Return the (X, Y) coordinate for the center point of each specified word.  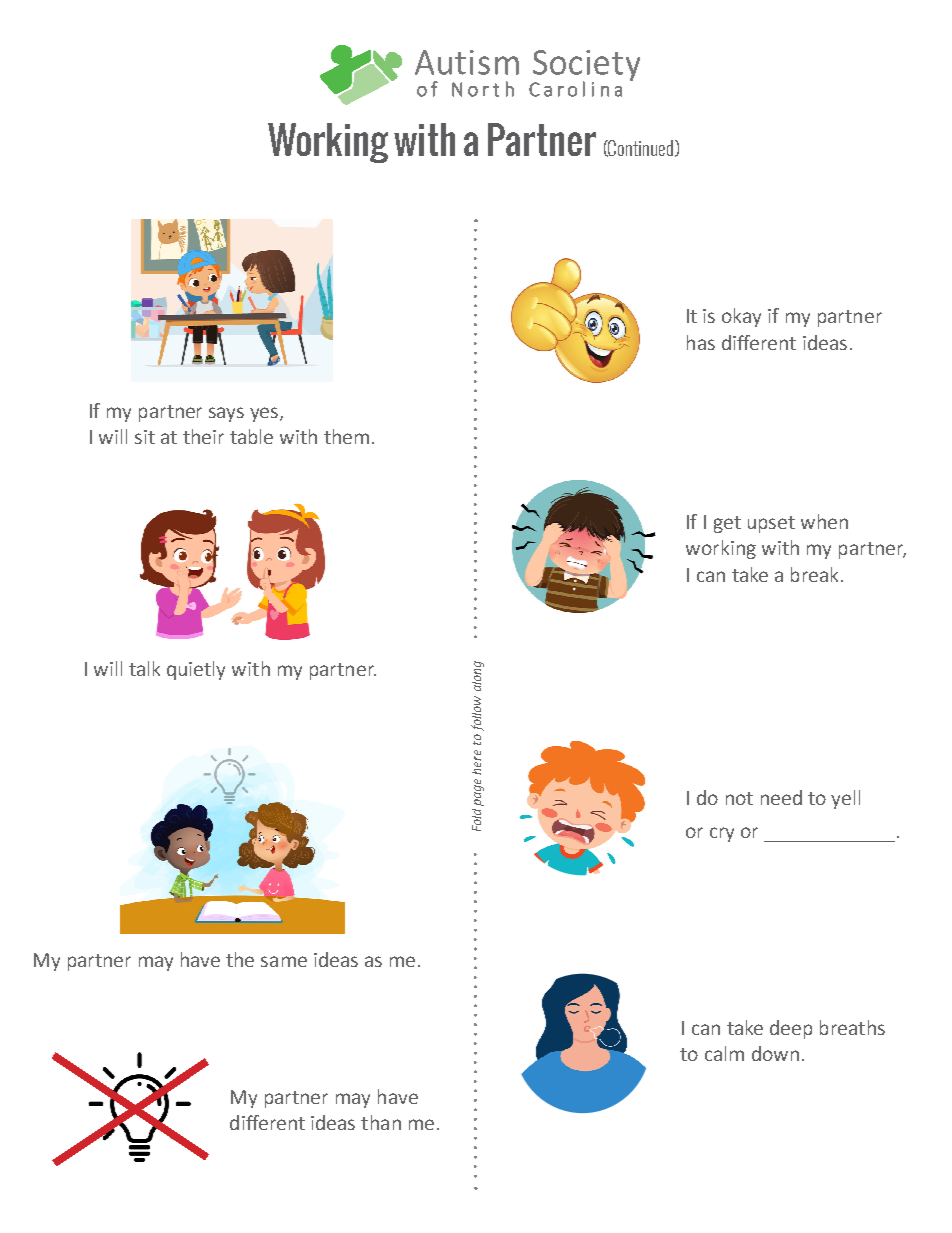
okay (741, 317)
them (346, 436)
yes (265, 414)
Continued (641, 148)
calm (724, 1053)
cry (722, 834)
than (381, 1122)
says (226, 414)
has (701, 342)
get (727, 524)
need (781, 797)
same (284, 961)
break (814, 574)
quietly (196, 670)
